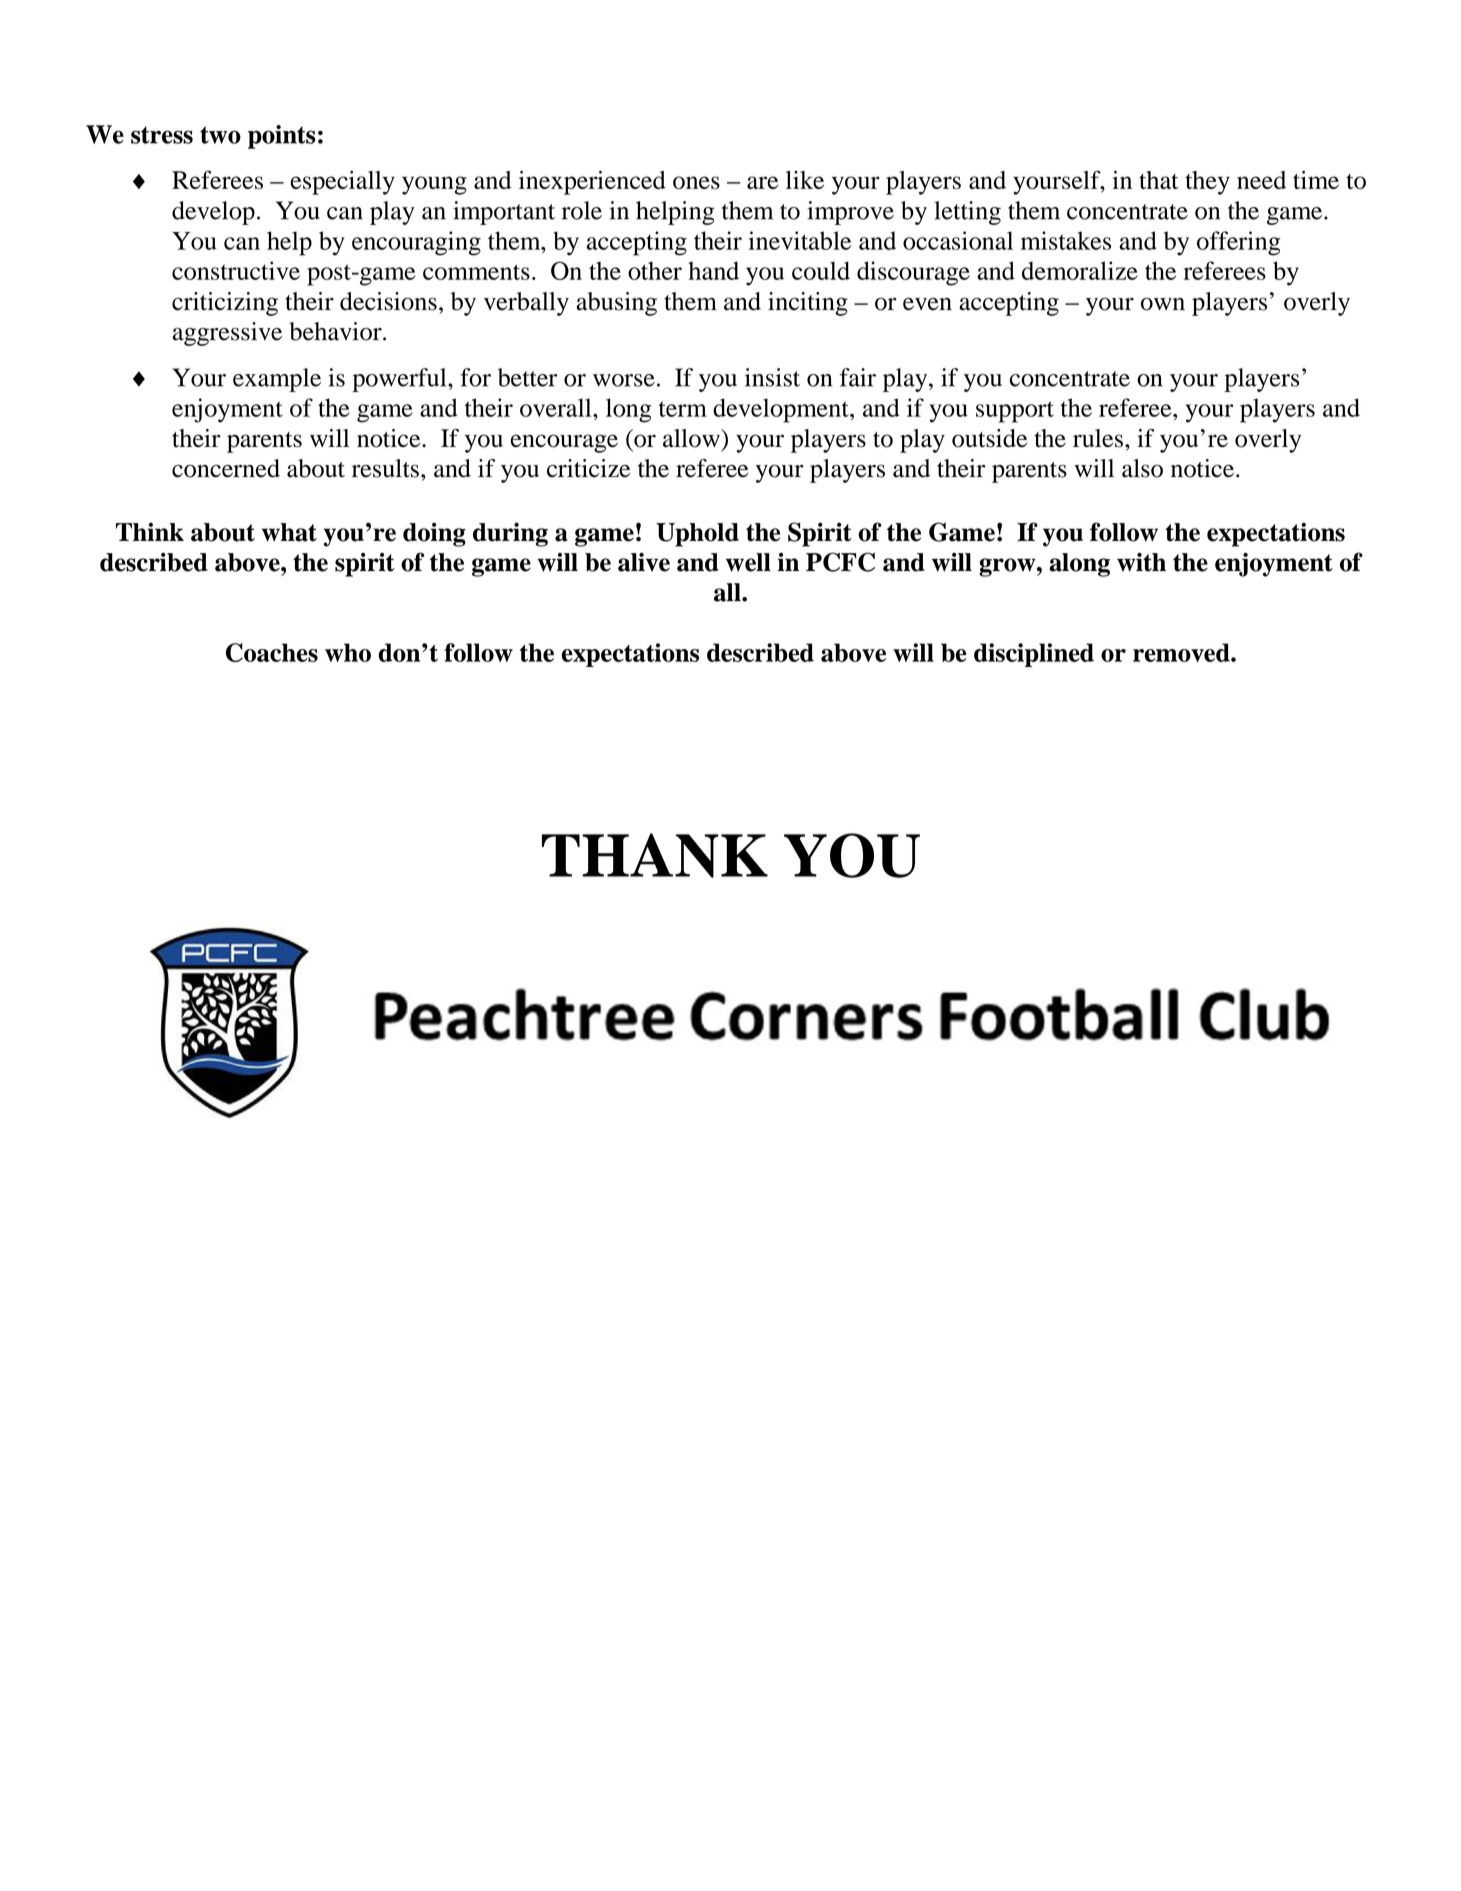  I want to click on hand, so click(713, 270).
